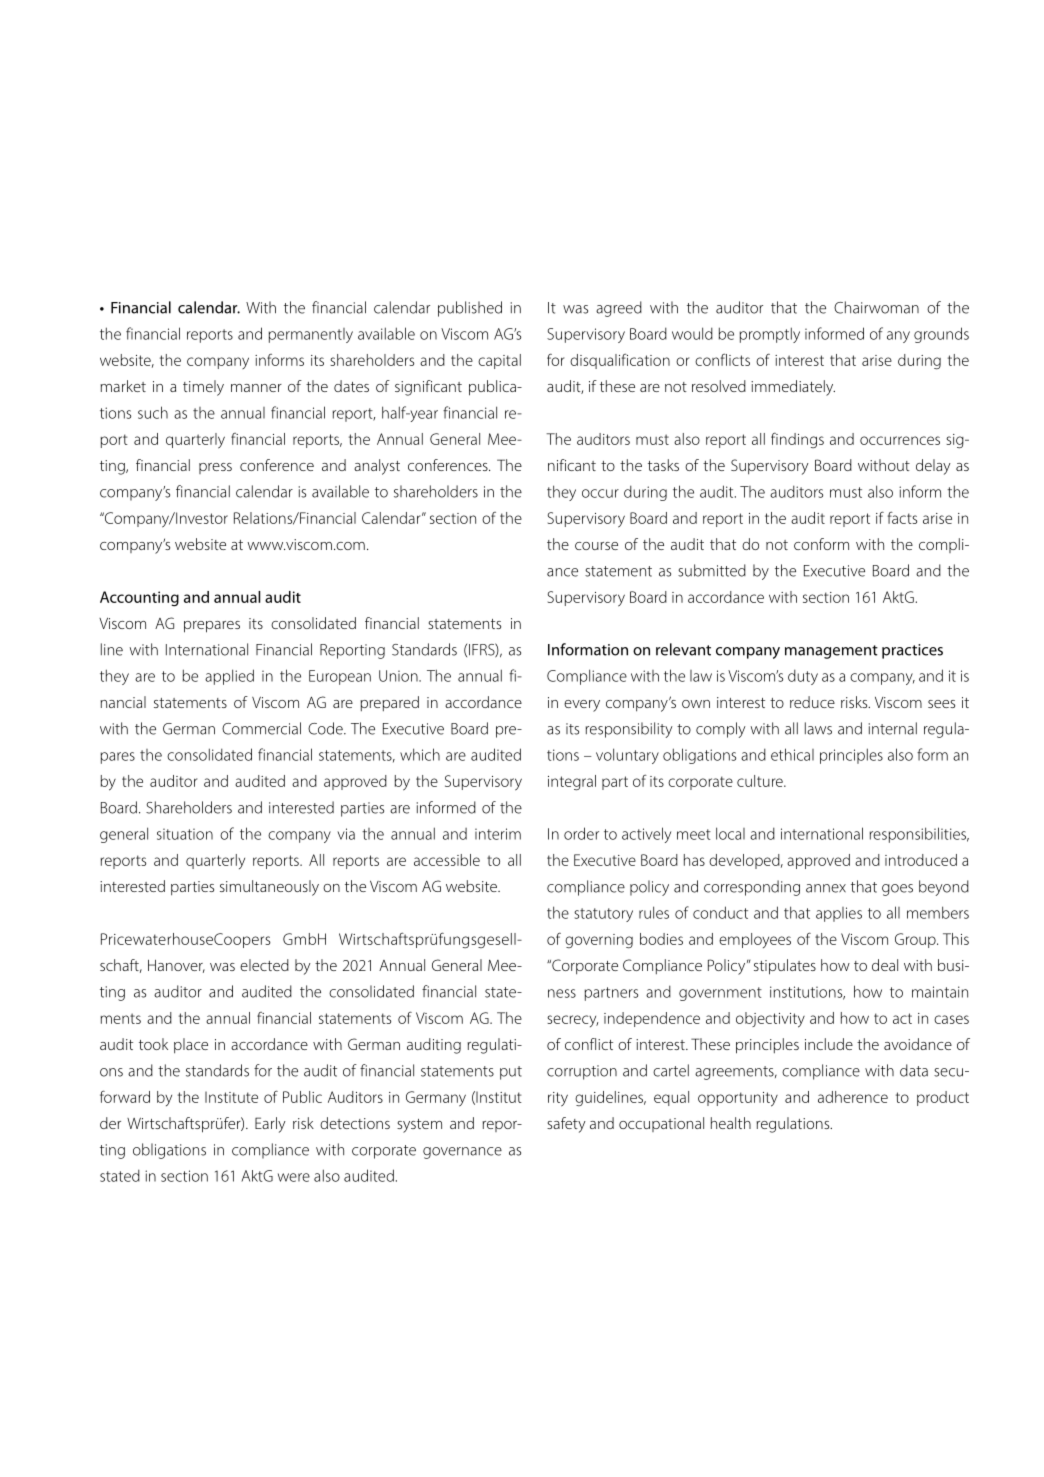 The width and height of the document is (1044, 1477). What do you see at coordinates (876, 307) in the document?
I see `Chairwoman` at bounding box center [876, 307].
